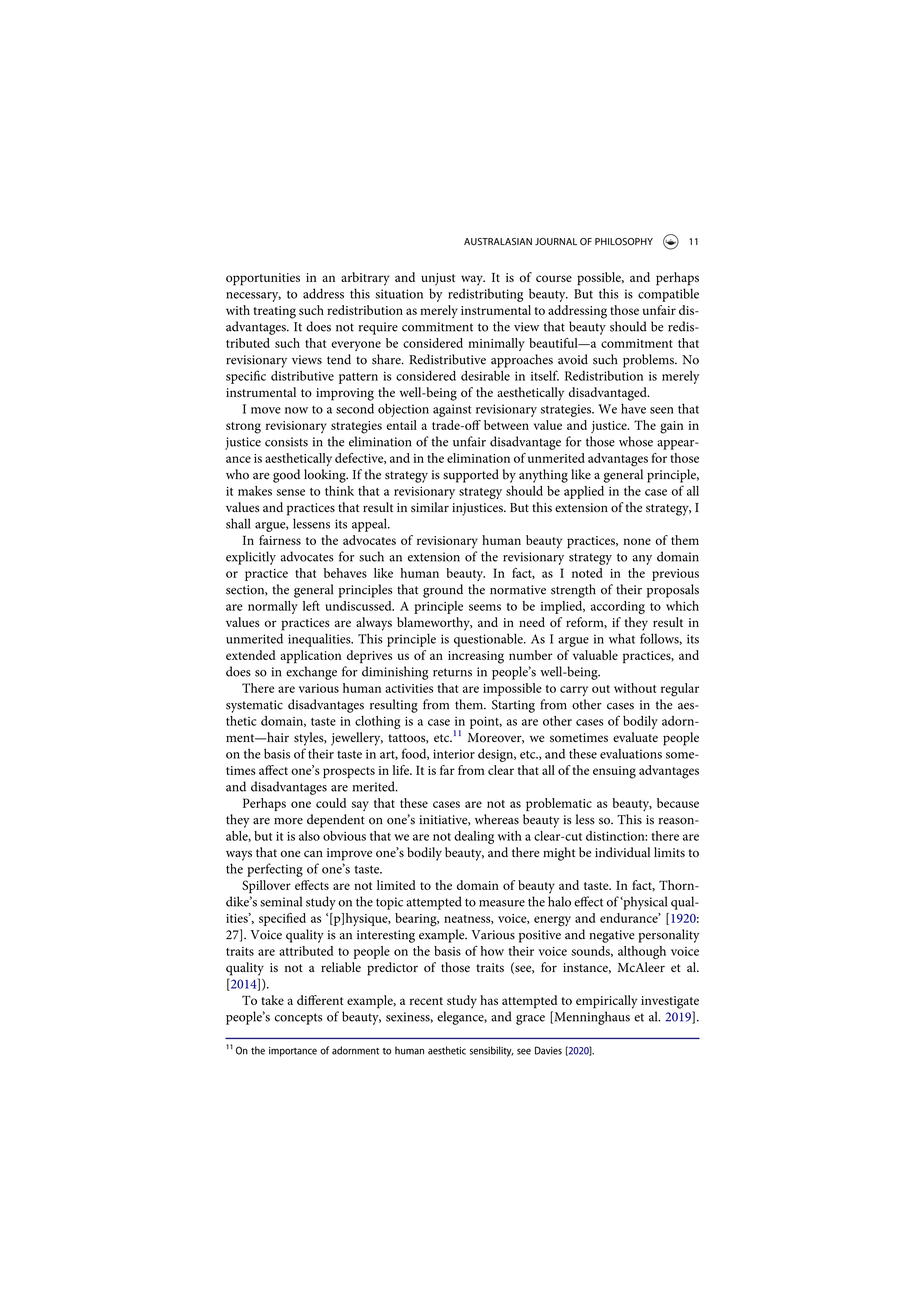 The width and height of the image is (924, 1308). I want to click on fairness, so click(280, 540).
